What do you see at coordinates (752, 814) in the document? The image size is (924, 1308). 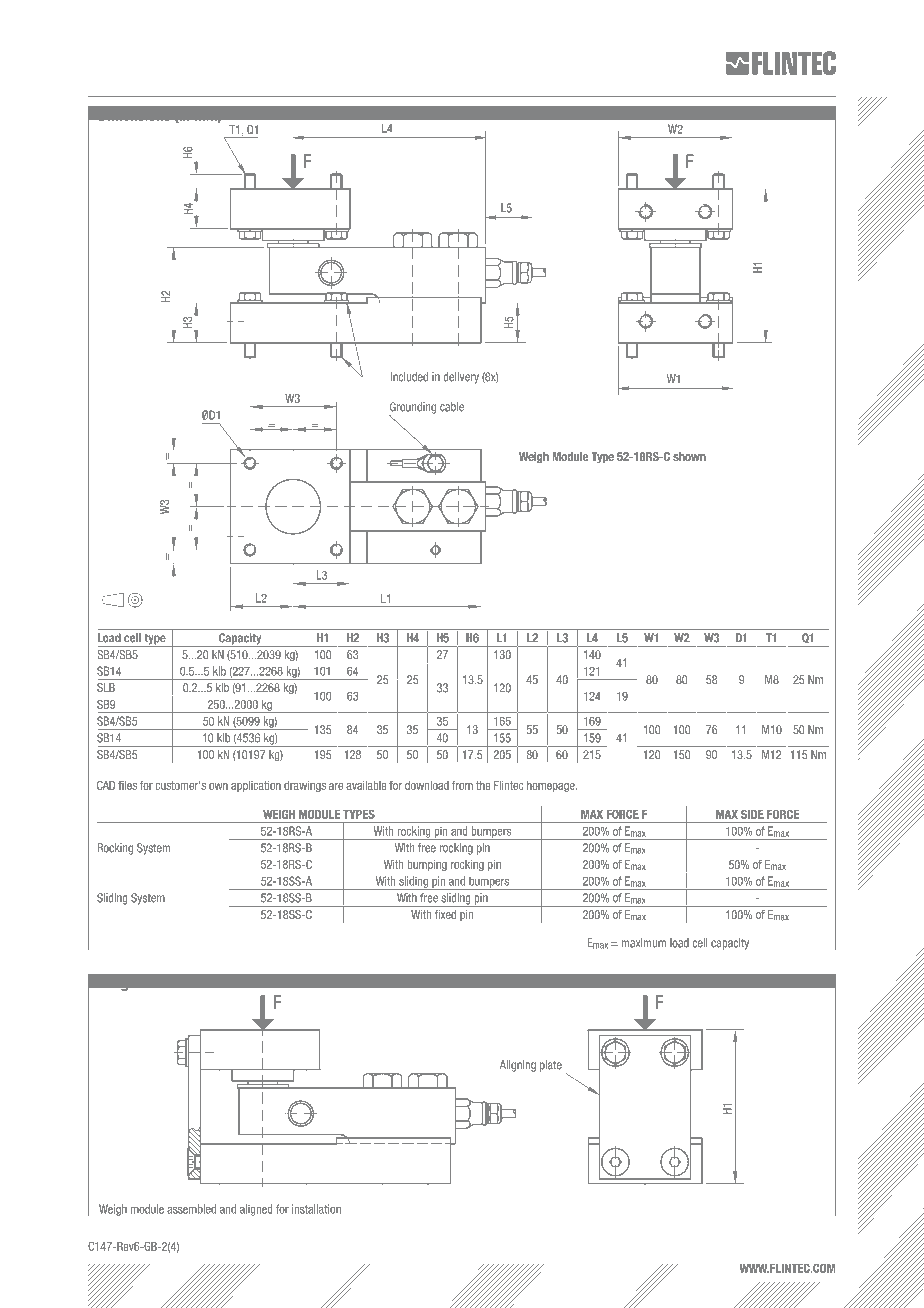 I see `SIDE` at bounding box center [752, 814].
